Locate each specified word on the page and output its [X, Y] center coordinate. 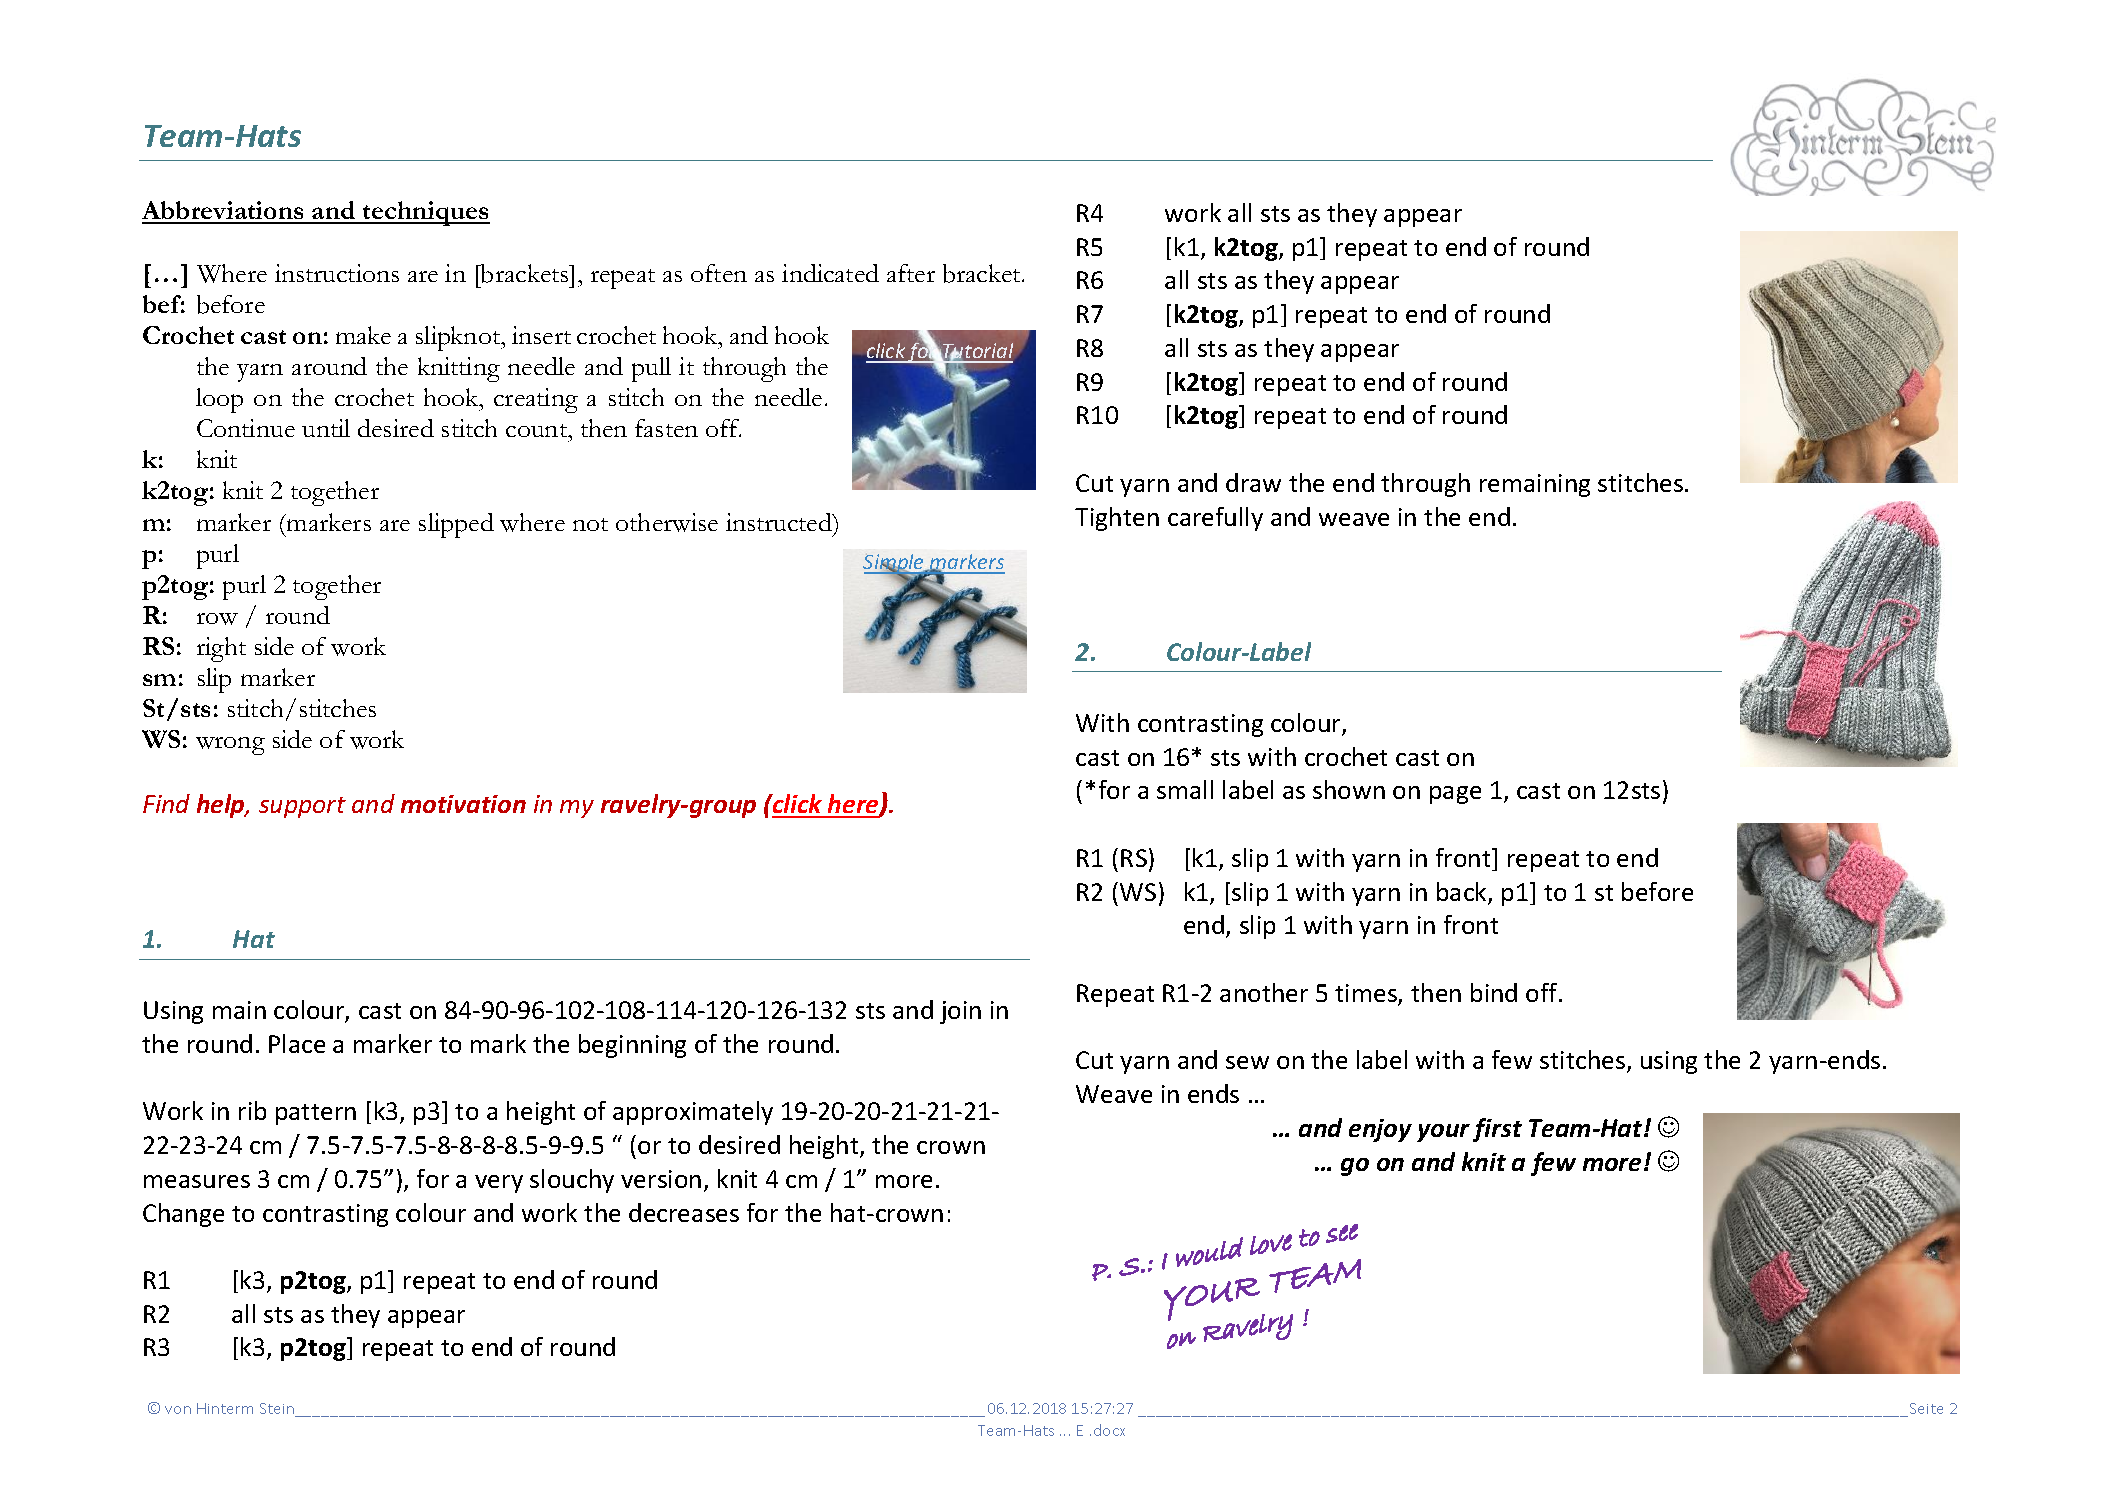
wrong [230, 746]
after [911, 273]
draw [1253, 482]
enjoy [1380, 1130]
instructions [337, 273]
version [661, 1179]
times [1367, 994]
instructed [780, 522]
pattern [316, 1114]
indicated [830, 273]
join [960, 1012]
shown [1349, 789]
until [326, 428]
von [178, 1410]
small [1185, 789]
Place [297, 1043]
